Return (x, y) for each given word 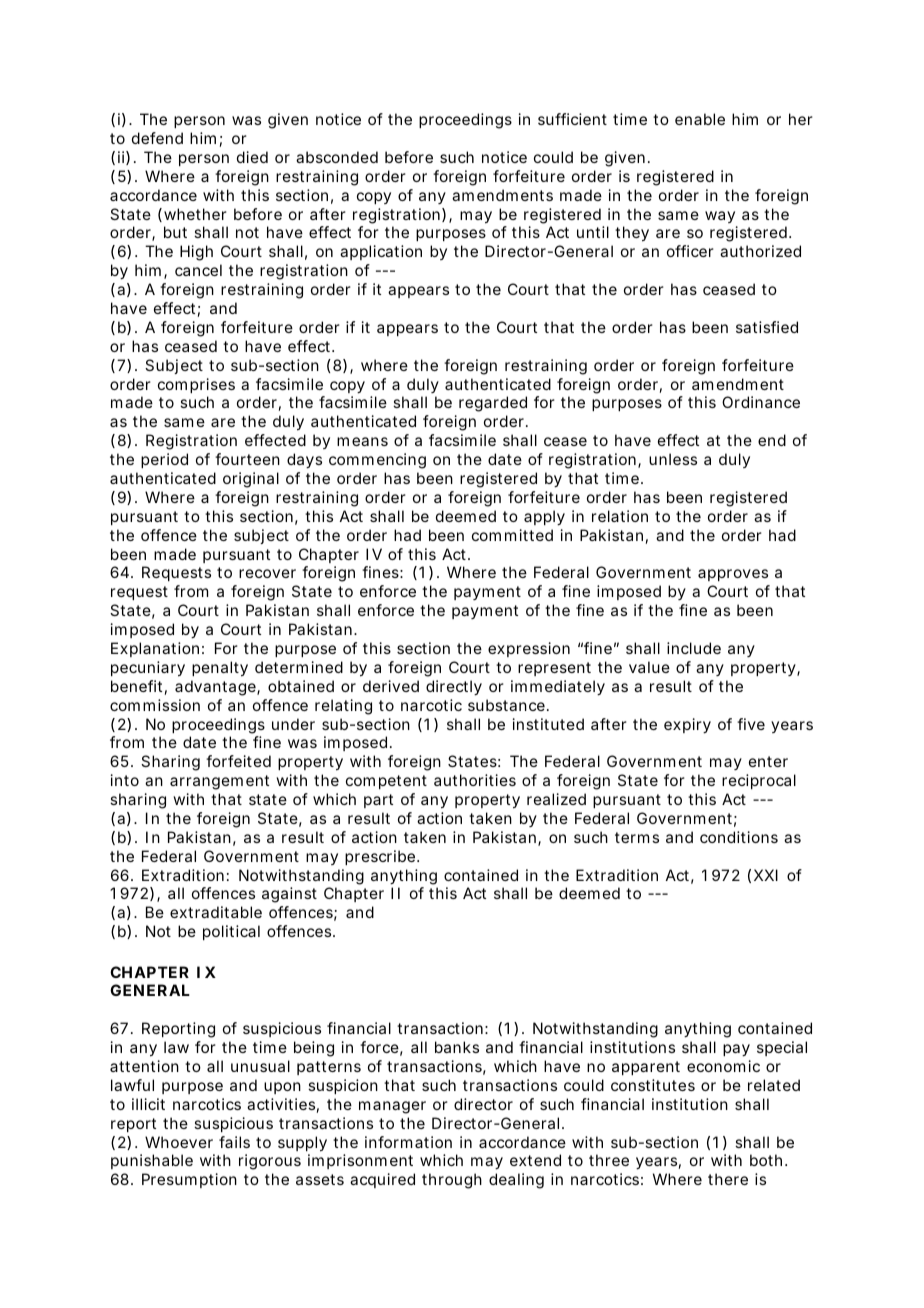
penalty (220, 669)
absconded (337, 157)
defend (157, 138)
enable (700, 119)
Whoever (179, 1142)
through (452, 1181)
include (694, 648)
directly (454, 688)
